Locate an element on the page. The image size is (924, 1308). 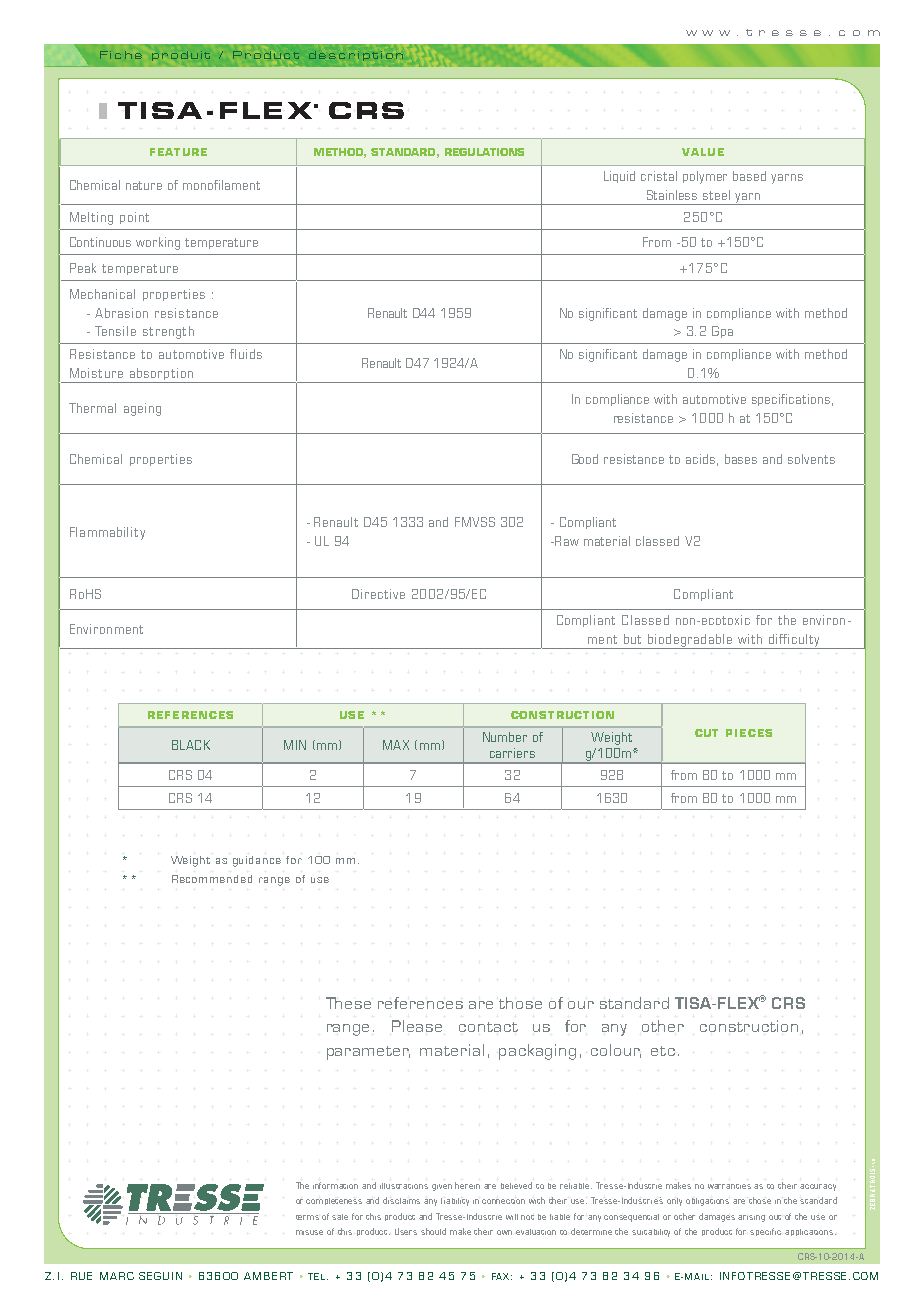
Directive is located at coordinates (378, 594).
